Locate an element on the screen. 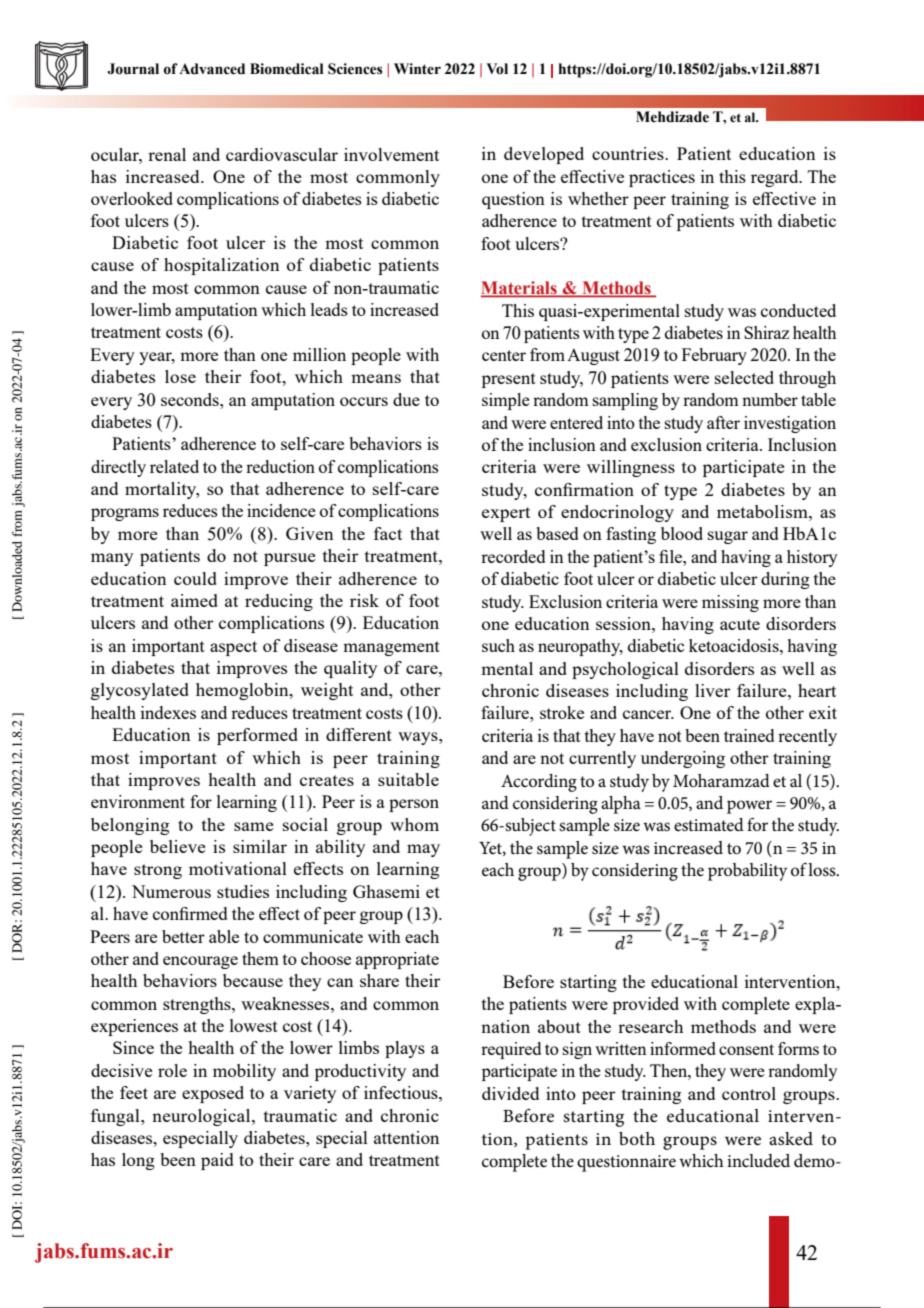 The image size is (924, 1308). included is located at coordinates (758, 1160).
